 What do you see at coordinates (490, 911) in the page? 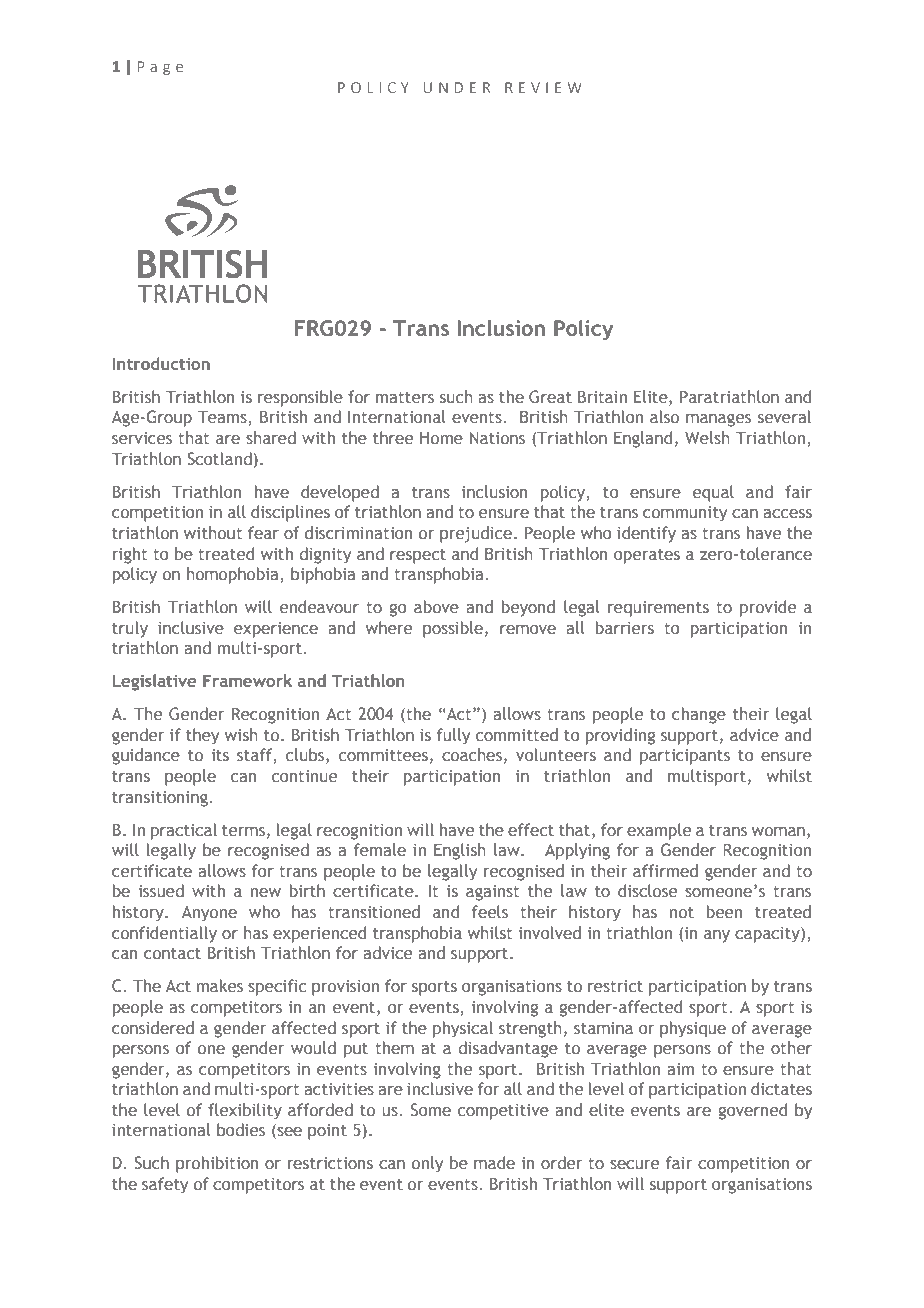
I see `feels` at bounding box center [490, 911].
